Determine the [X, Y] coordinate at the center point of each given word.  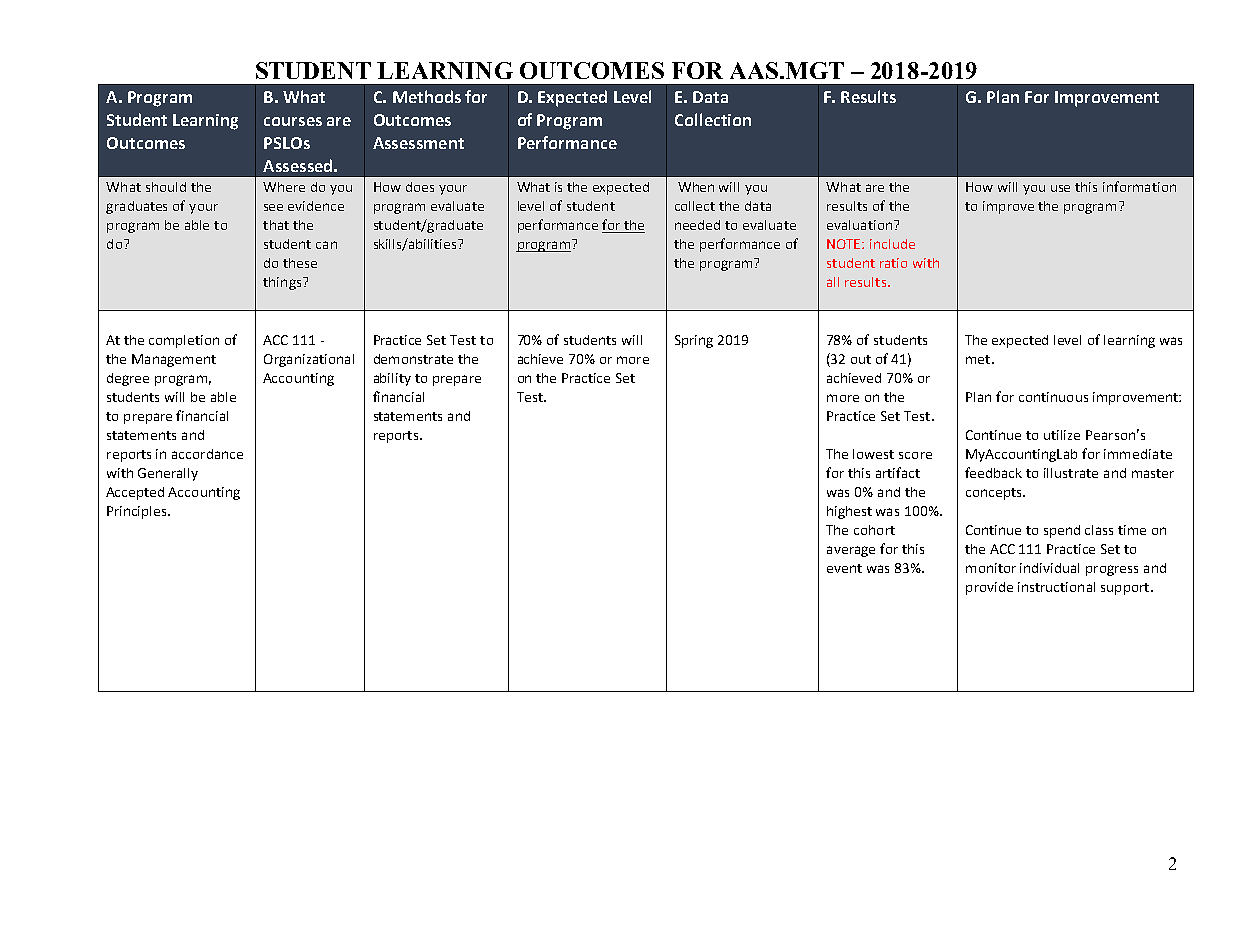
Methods [427, 96]
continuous [1053, 397]
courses [293, 121]
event [844, 568]
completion [184, 341]
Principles [138, 512]
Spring [694, 341]
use [1060, 188]
